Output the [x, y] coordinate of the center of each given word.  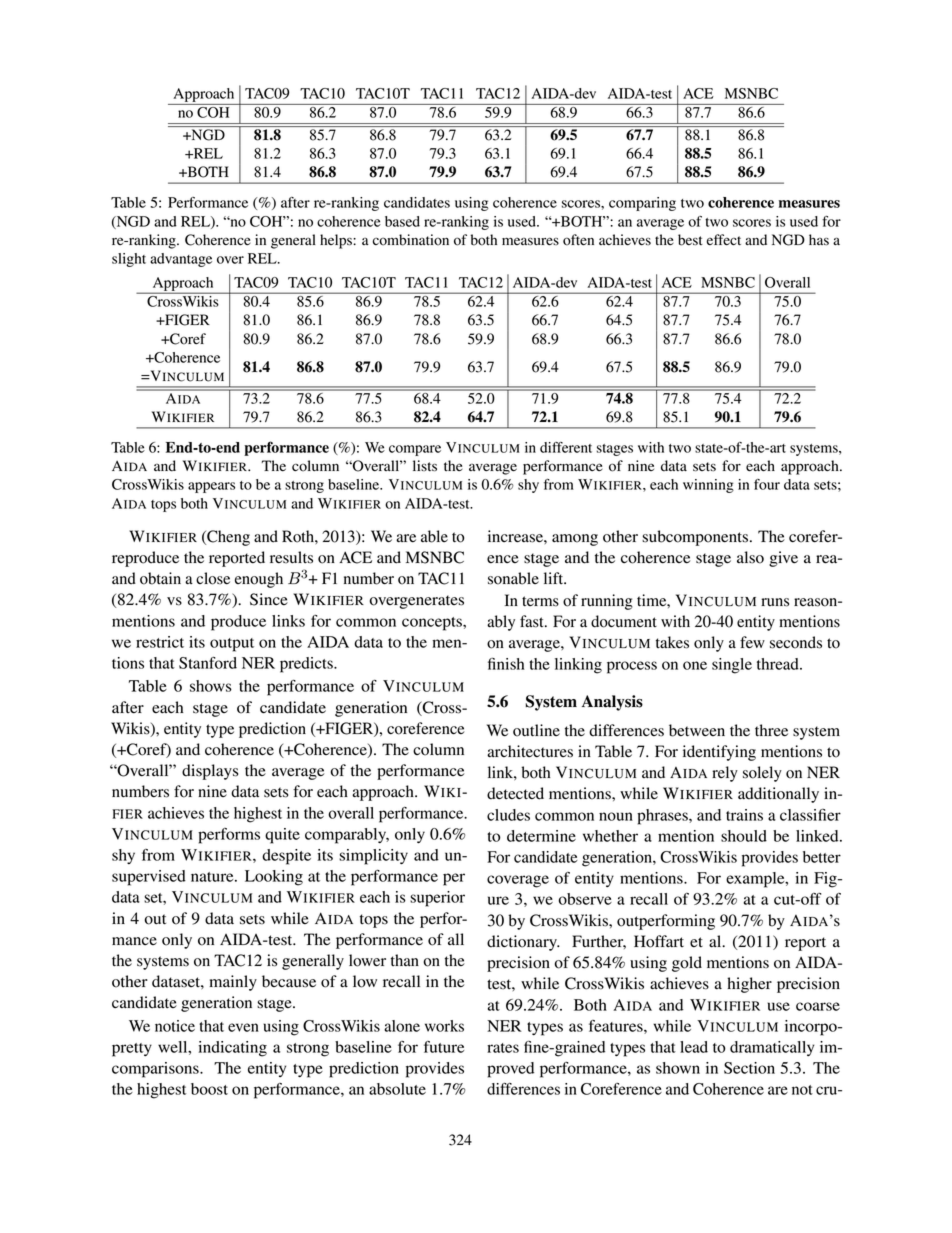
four [767, 484]
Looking [274, 878]
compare [415, 450]
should [744, 836]
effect [723, 239]
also [750, 557]
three [771, 730]
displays [210, 772]
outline [536, 730]
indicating [232, 1049]
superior [437, 899]
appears [211, 487]
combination [411, 240]
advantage [181, 260]
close [213, 578]
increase [516, 536]
